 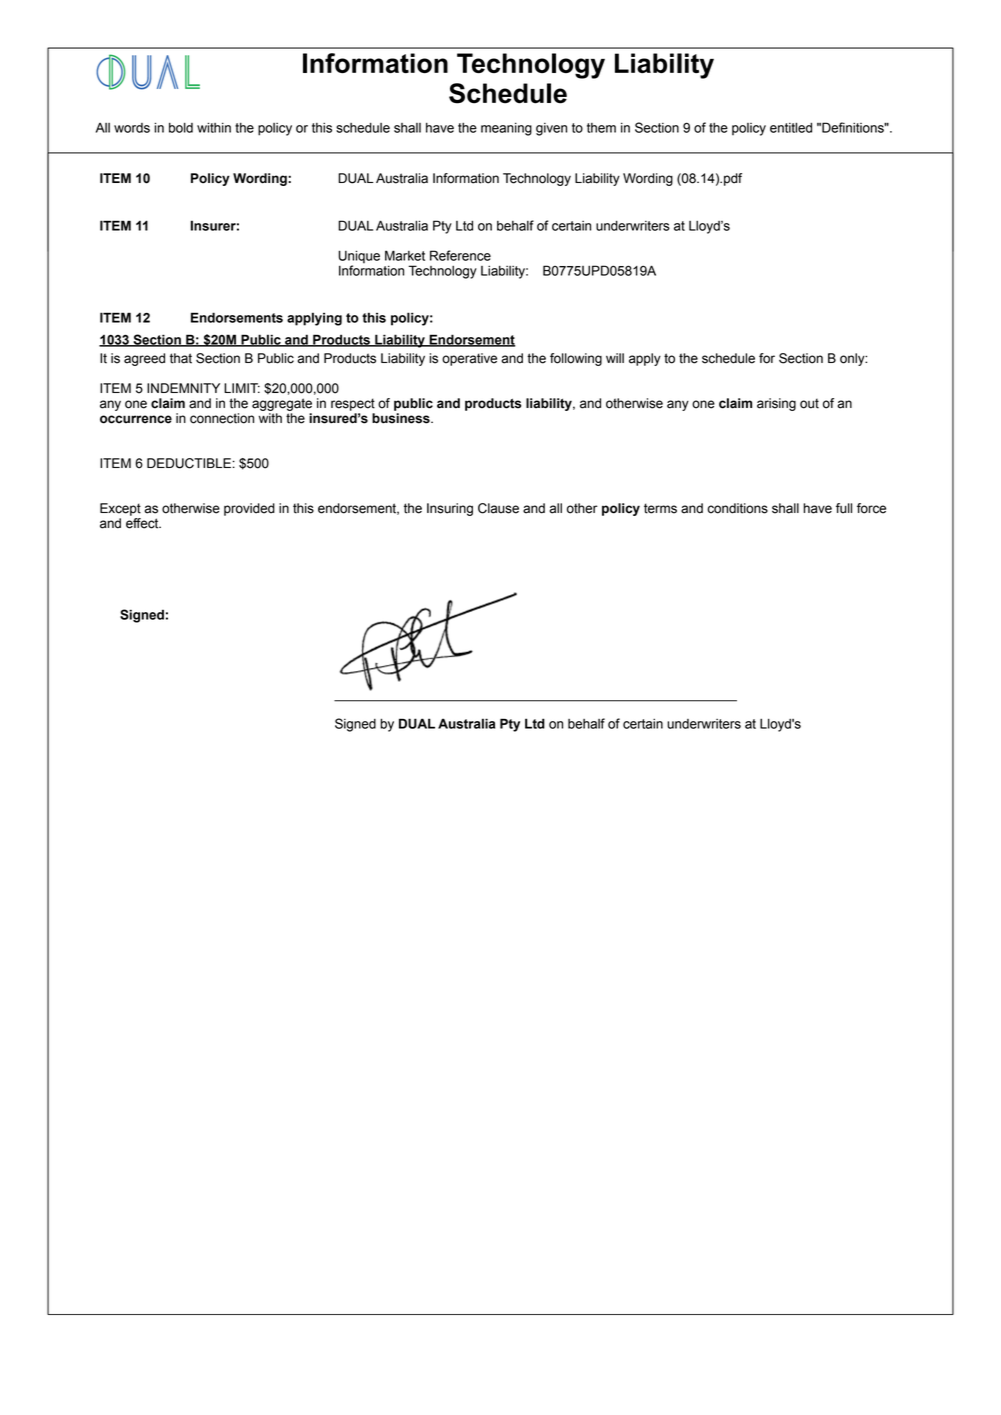 I want to click on business, so click(x=402, y=418).
